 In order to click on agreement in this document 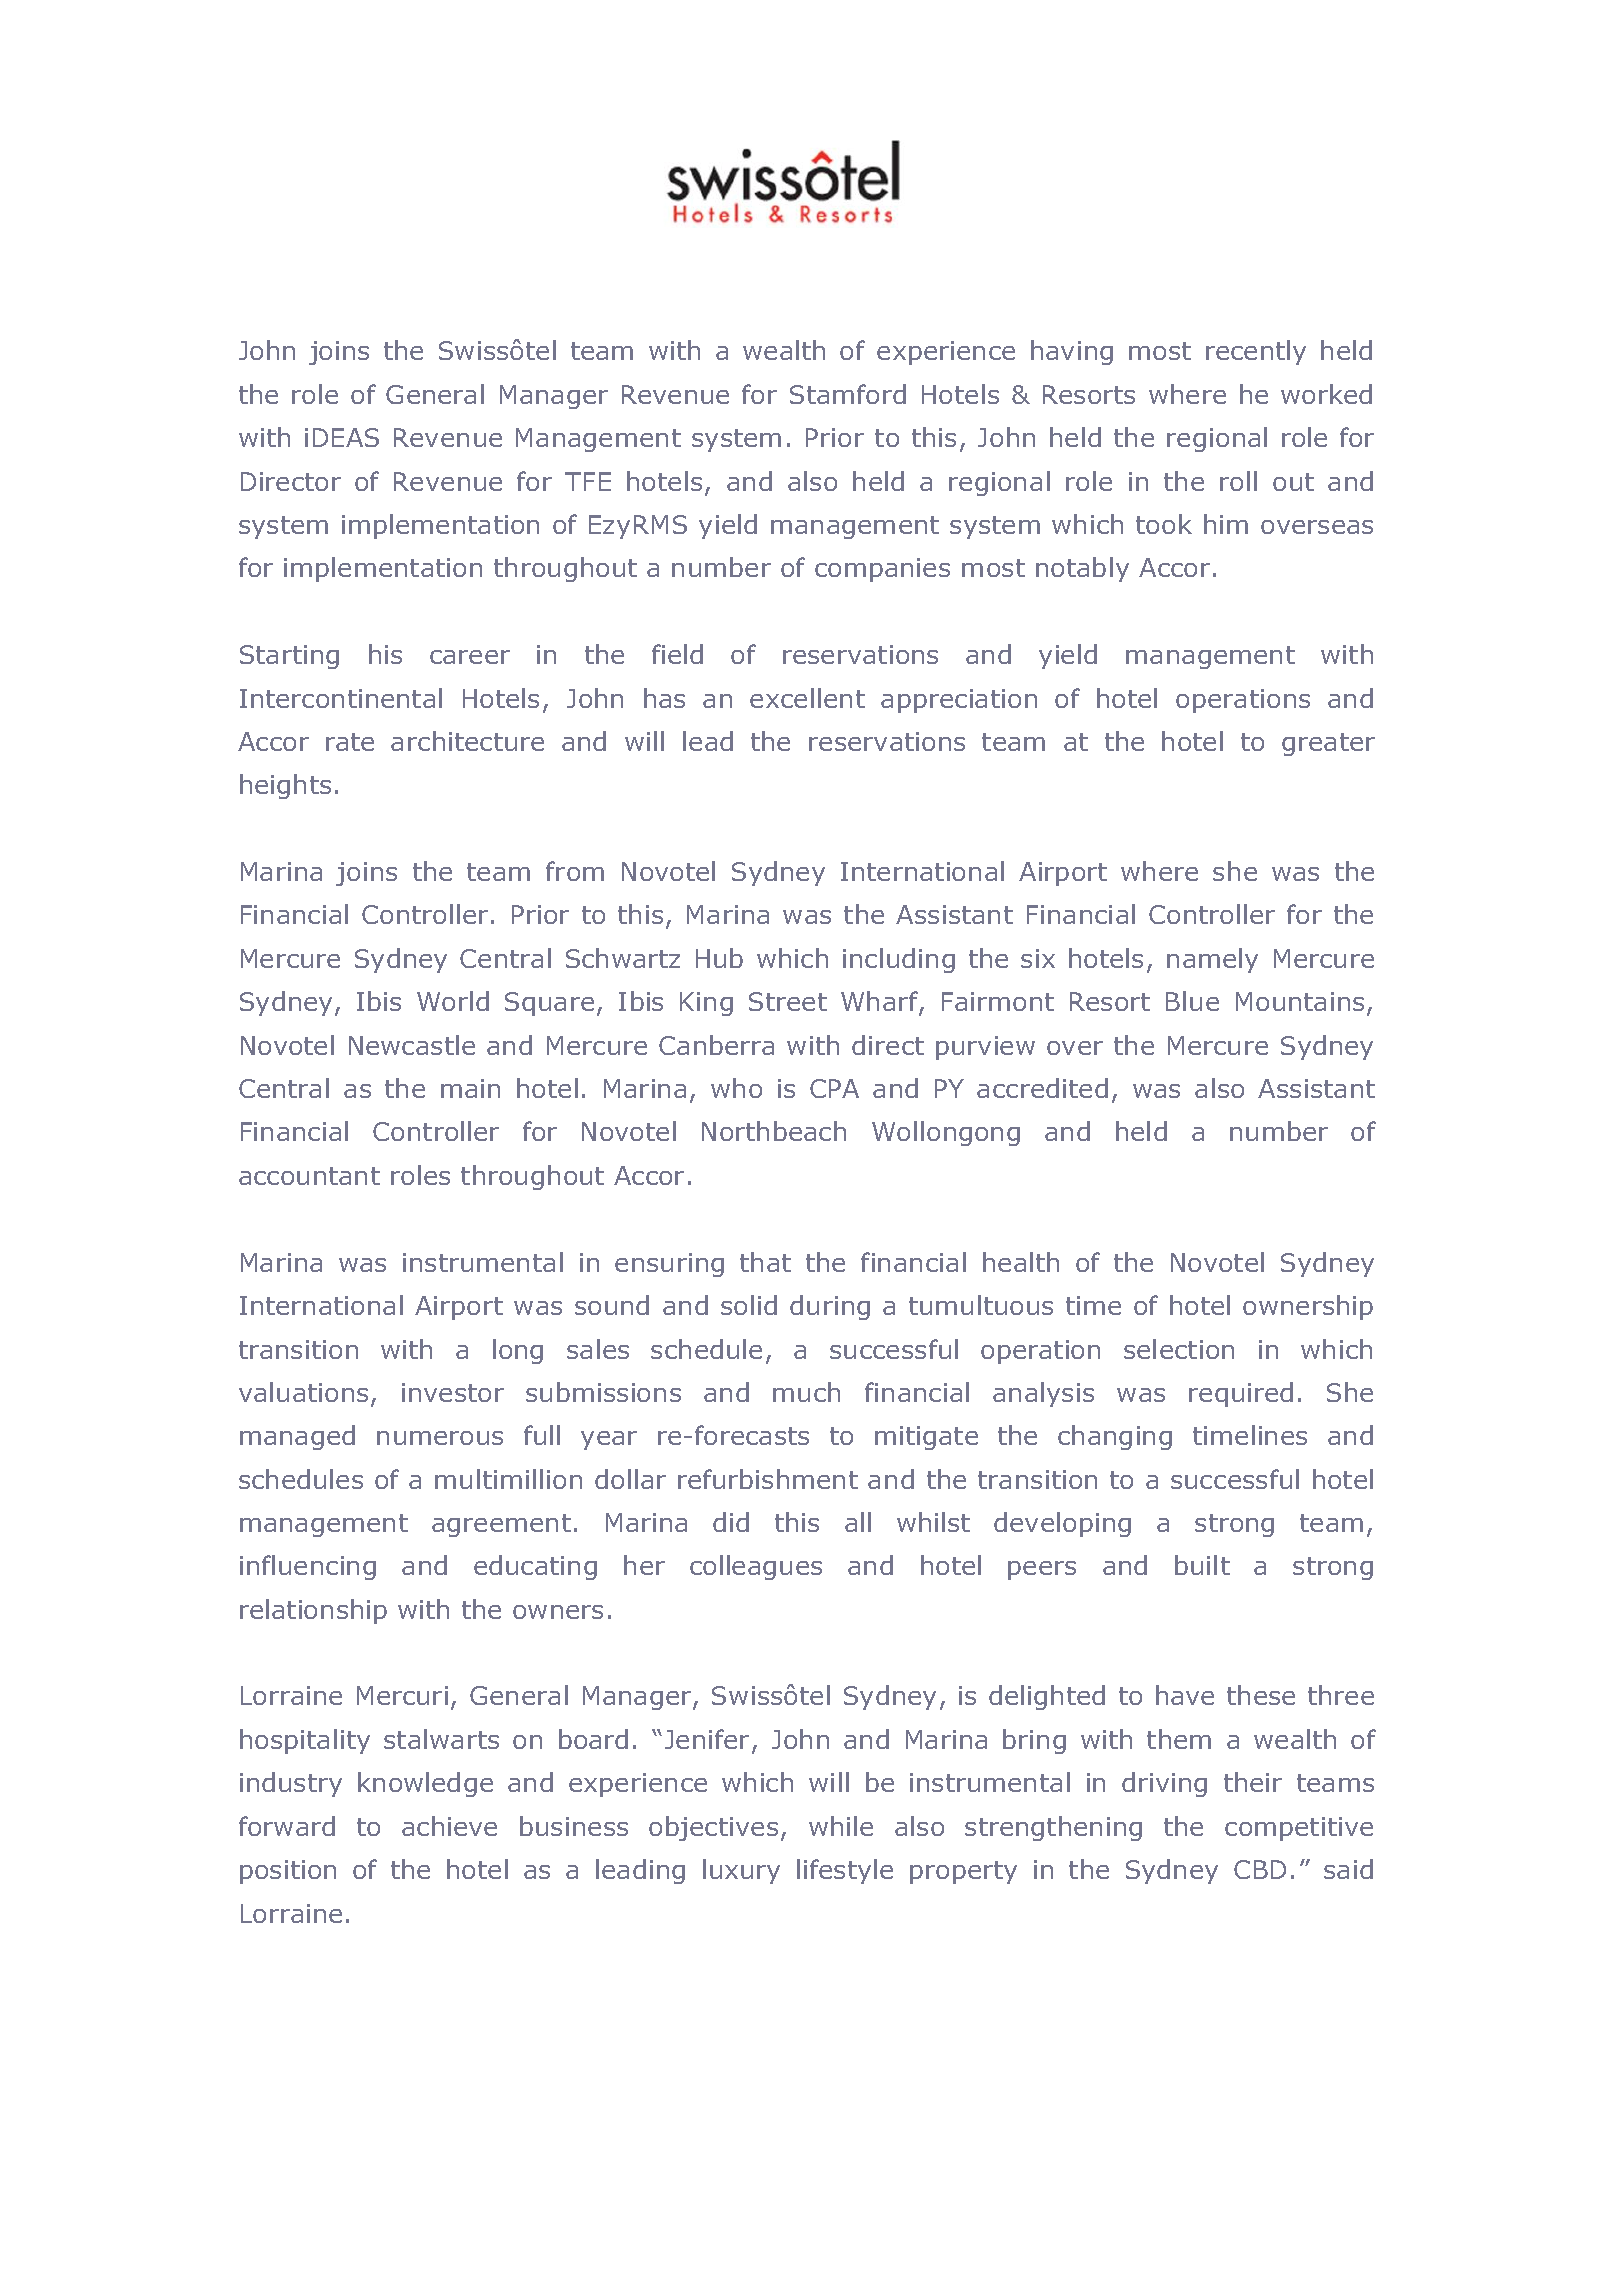, I will do `click(501, 1525)`.
